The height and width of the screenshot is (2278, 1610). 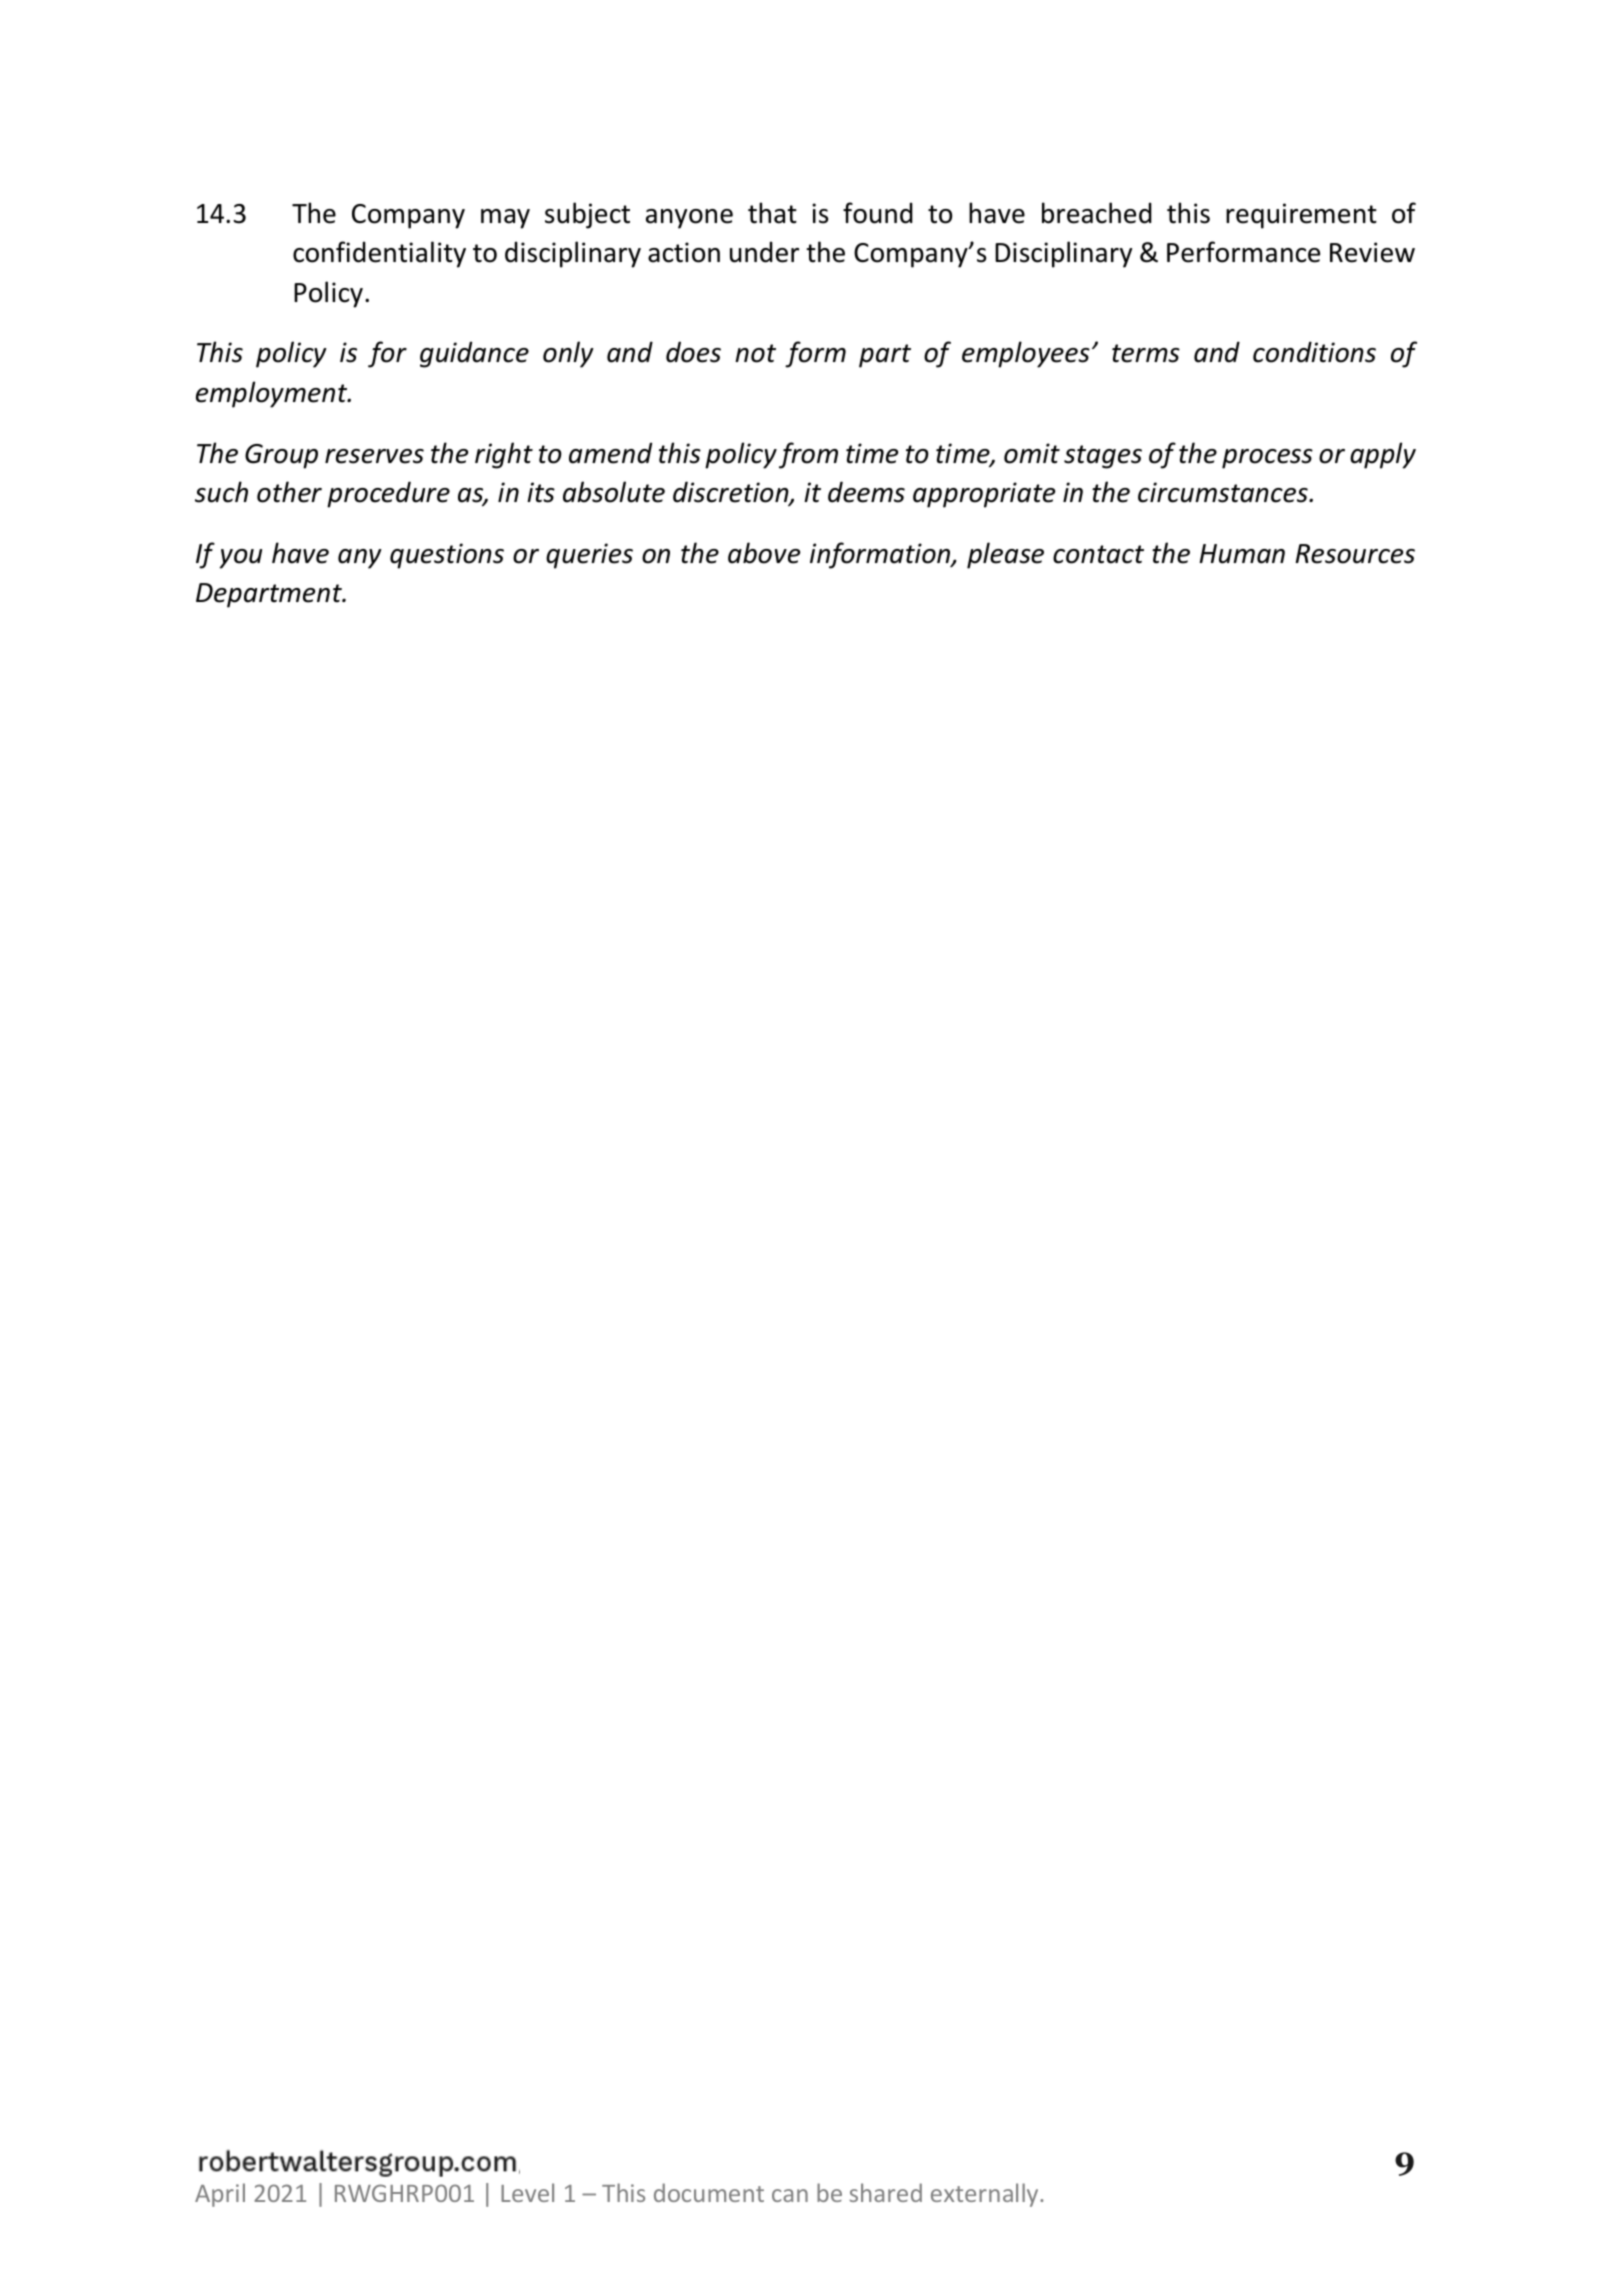 What do you see at coordinates (764, 252) in the screenshot?
I see `under` at bounding box center [764, 252].
